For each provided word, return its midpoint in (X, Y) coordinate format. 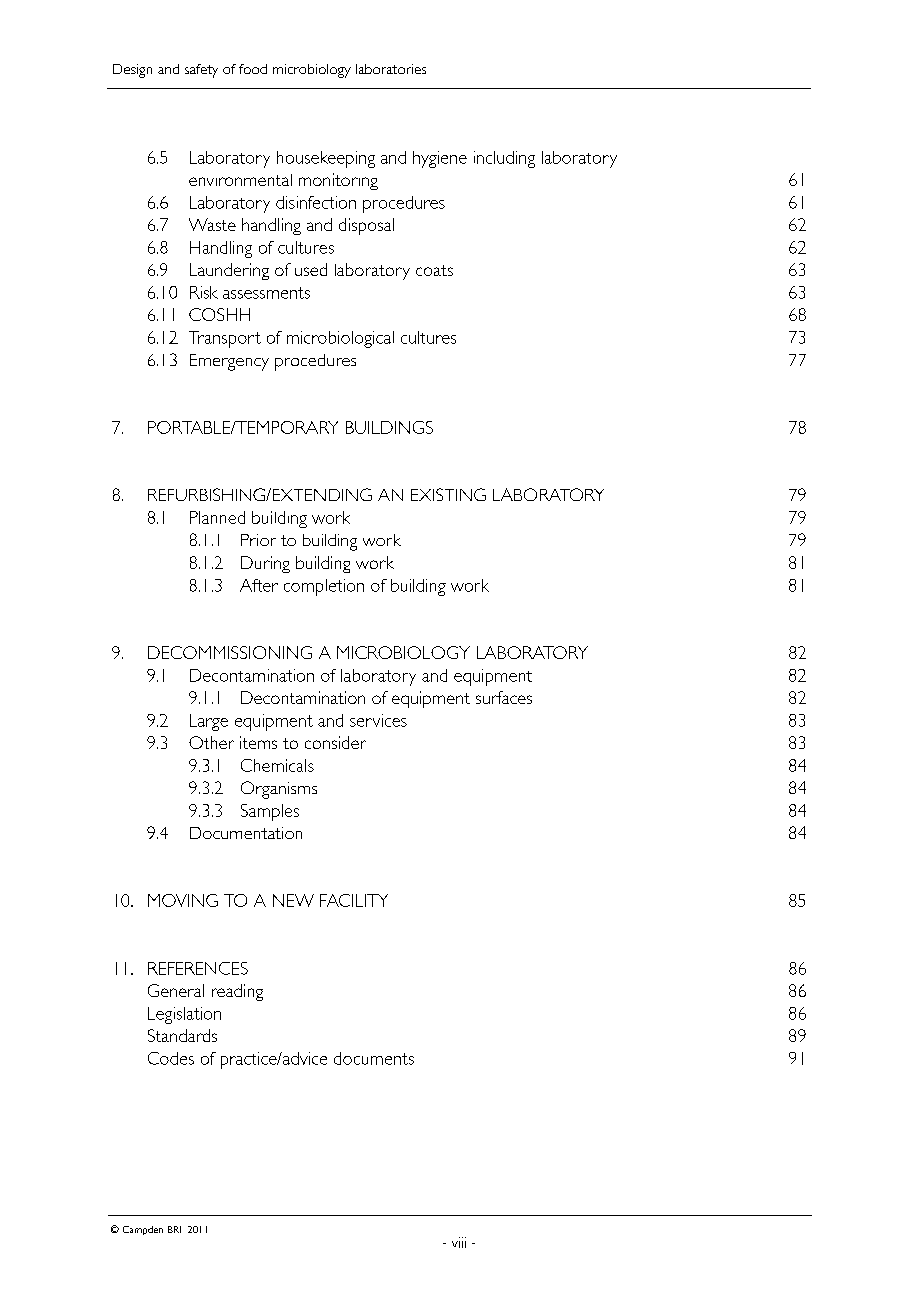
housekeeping (326, 159)
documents (374, 1058)
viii (459, 1242)
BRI (174, 1229)
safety (201, 71)
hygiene (440, 159)
